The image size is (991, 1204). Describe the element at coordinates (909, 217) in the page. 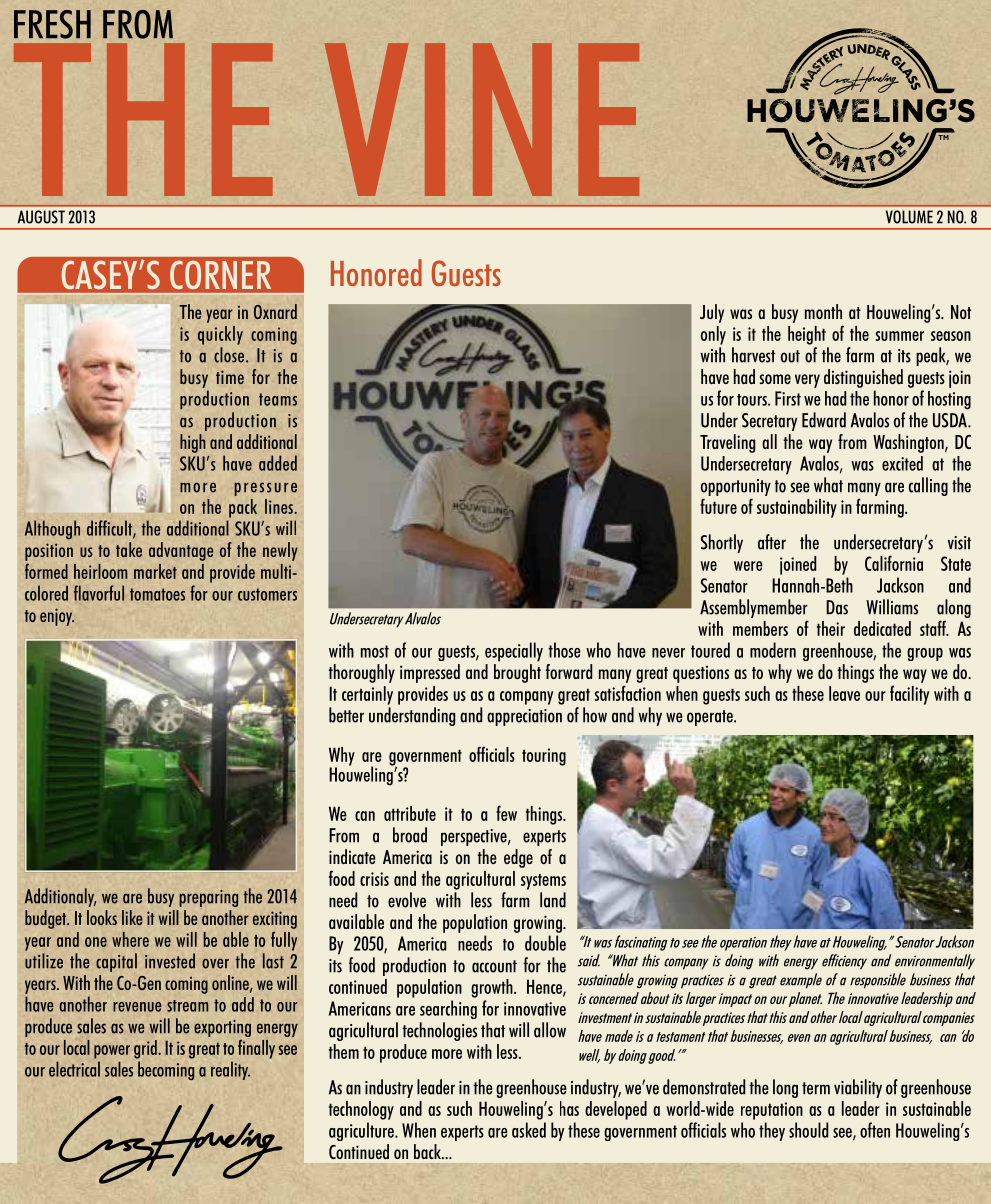

I see `VOLUME` at that location.
